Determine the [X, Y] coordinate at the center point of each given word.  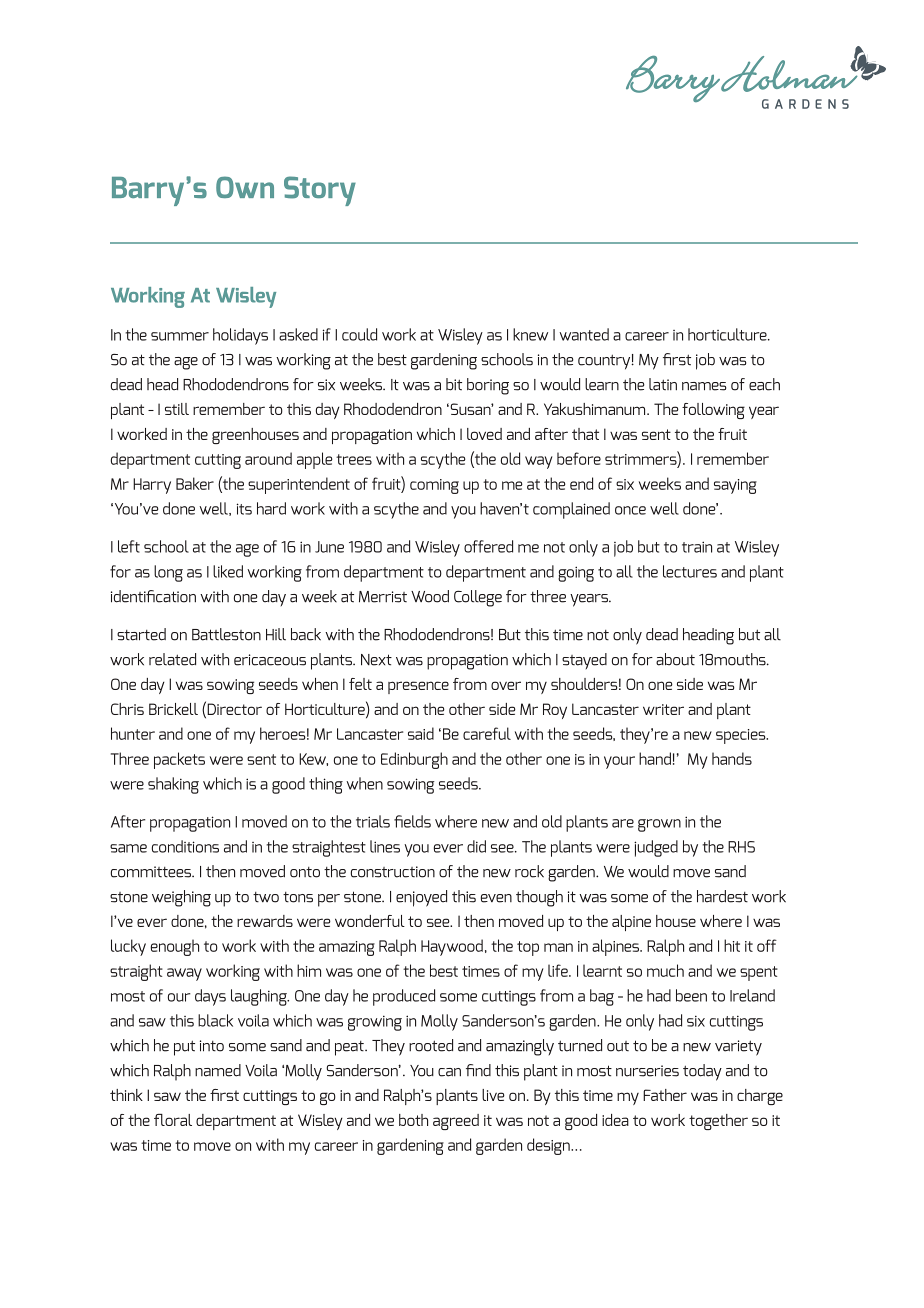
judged [656, 848]
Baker [195, 483]
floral [173, 1120]
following [713, 411]
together [718, 1122]
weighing [181, 898]
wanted [584, 334]
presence [418, 687]
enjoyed [421, 898]
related [172, 659]
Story [320, 191]
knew [530, 334]
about [675, 659]
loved [484, 434]
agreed [456, 1122]
